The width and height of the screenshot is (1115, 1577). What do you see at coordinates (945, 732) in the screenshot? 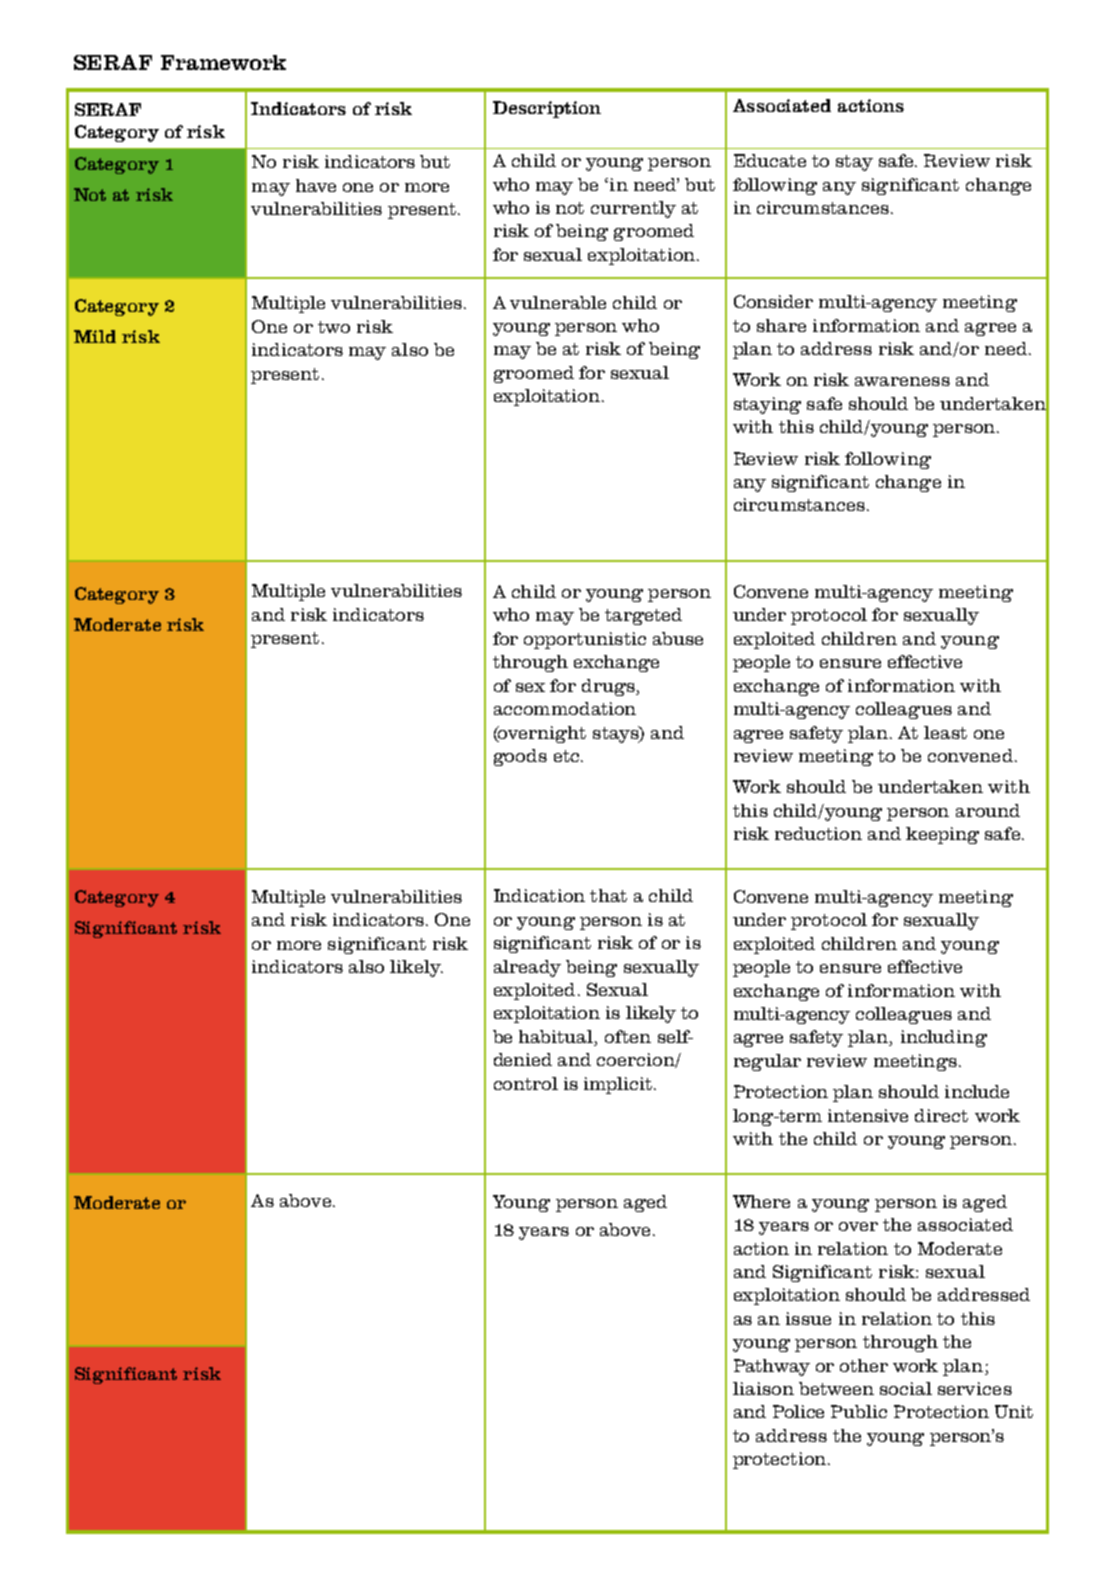
I see `least` at bounding box center [945, 732].
